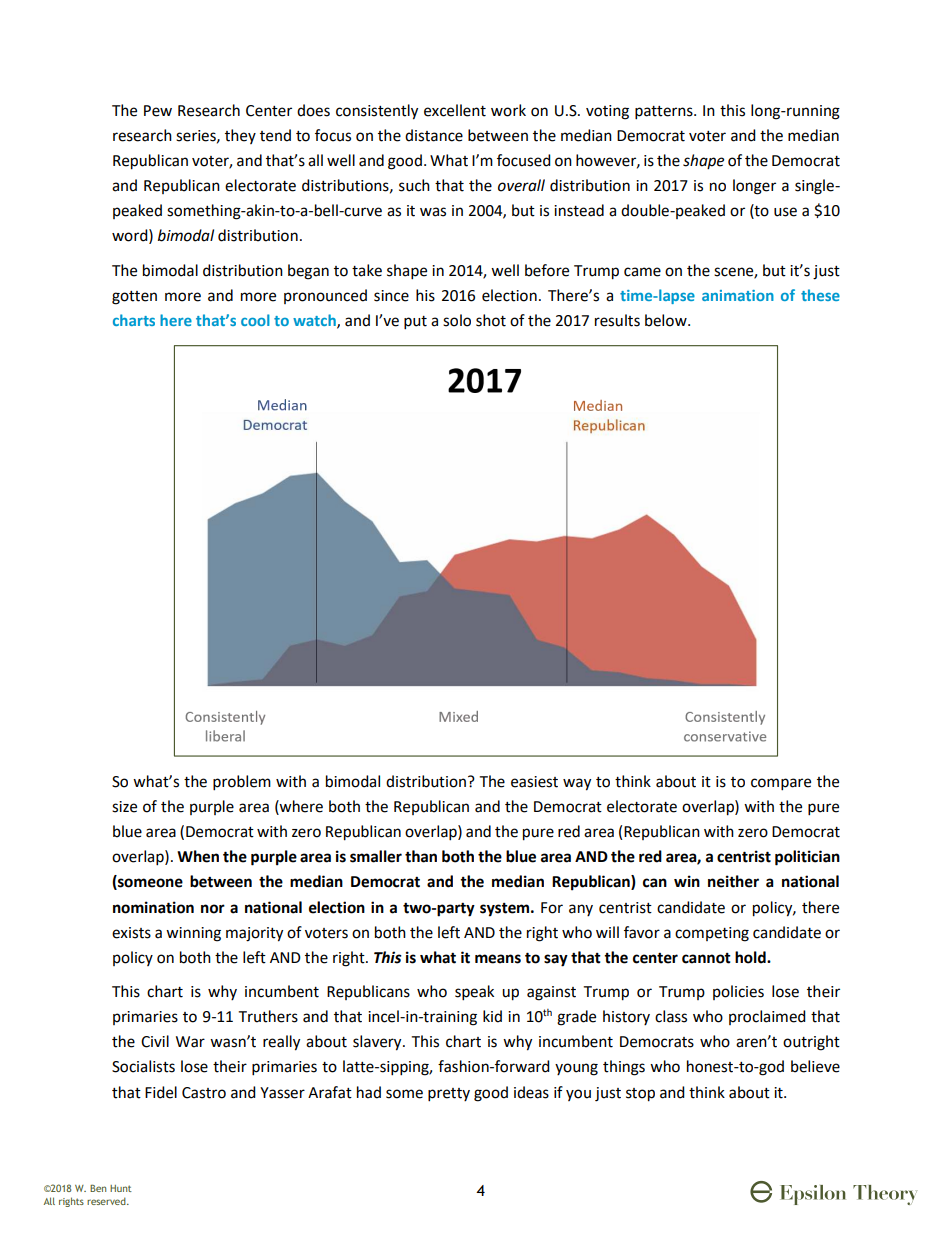  Describe the element at coordinates (240, 136) in the screenshot. I see `they` at that location.
